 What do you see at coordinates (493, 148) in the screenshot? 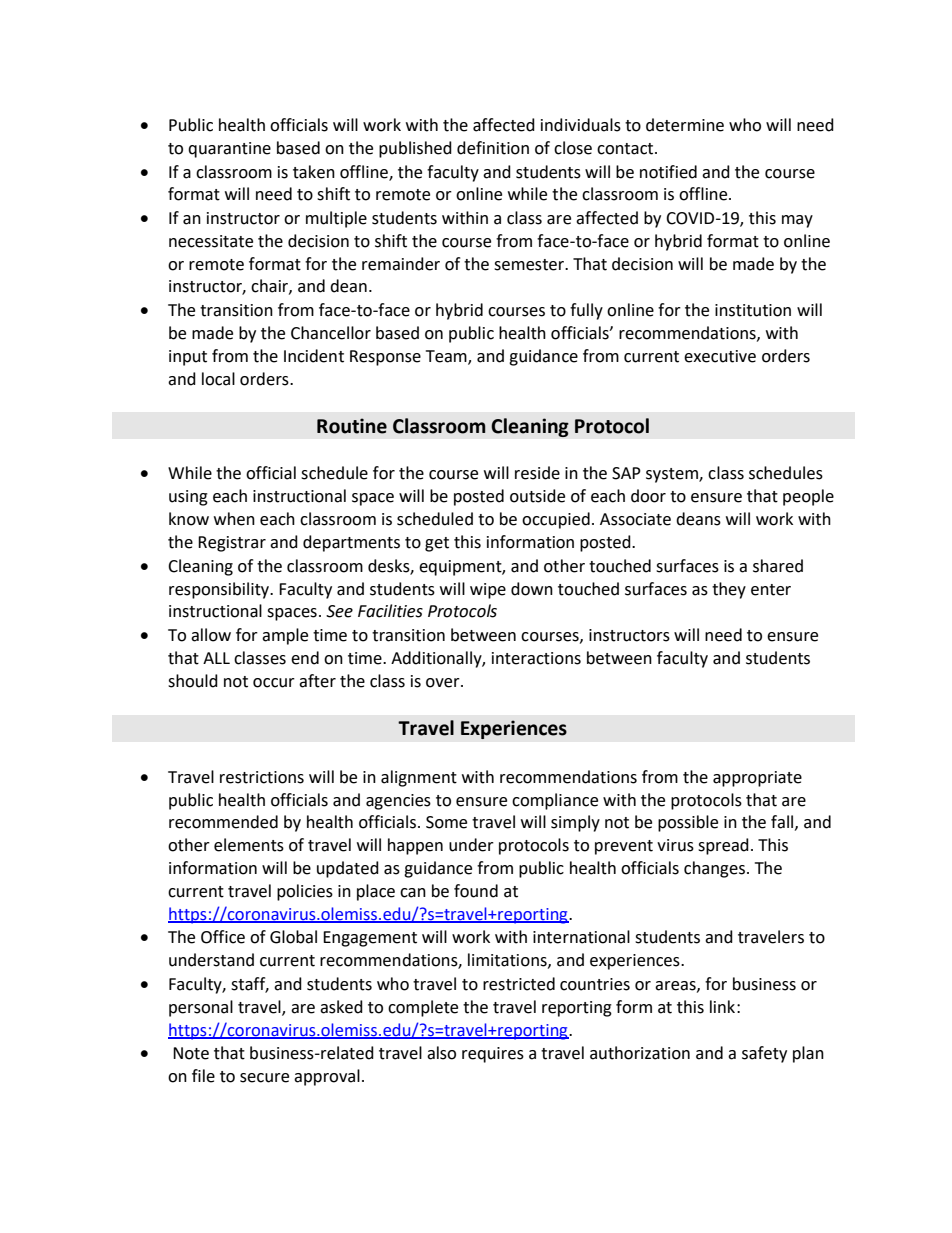
I see `definition` at bounding box center [493, 148].
